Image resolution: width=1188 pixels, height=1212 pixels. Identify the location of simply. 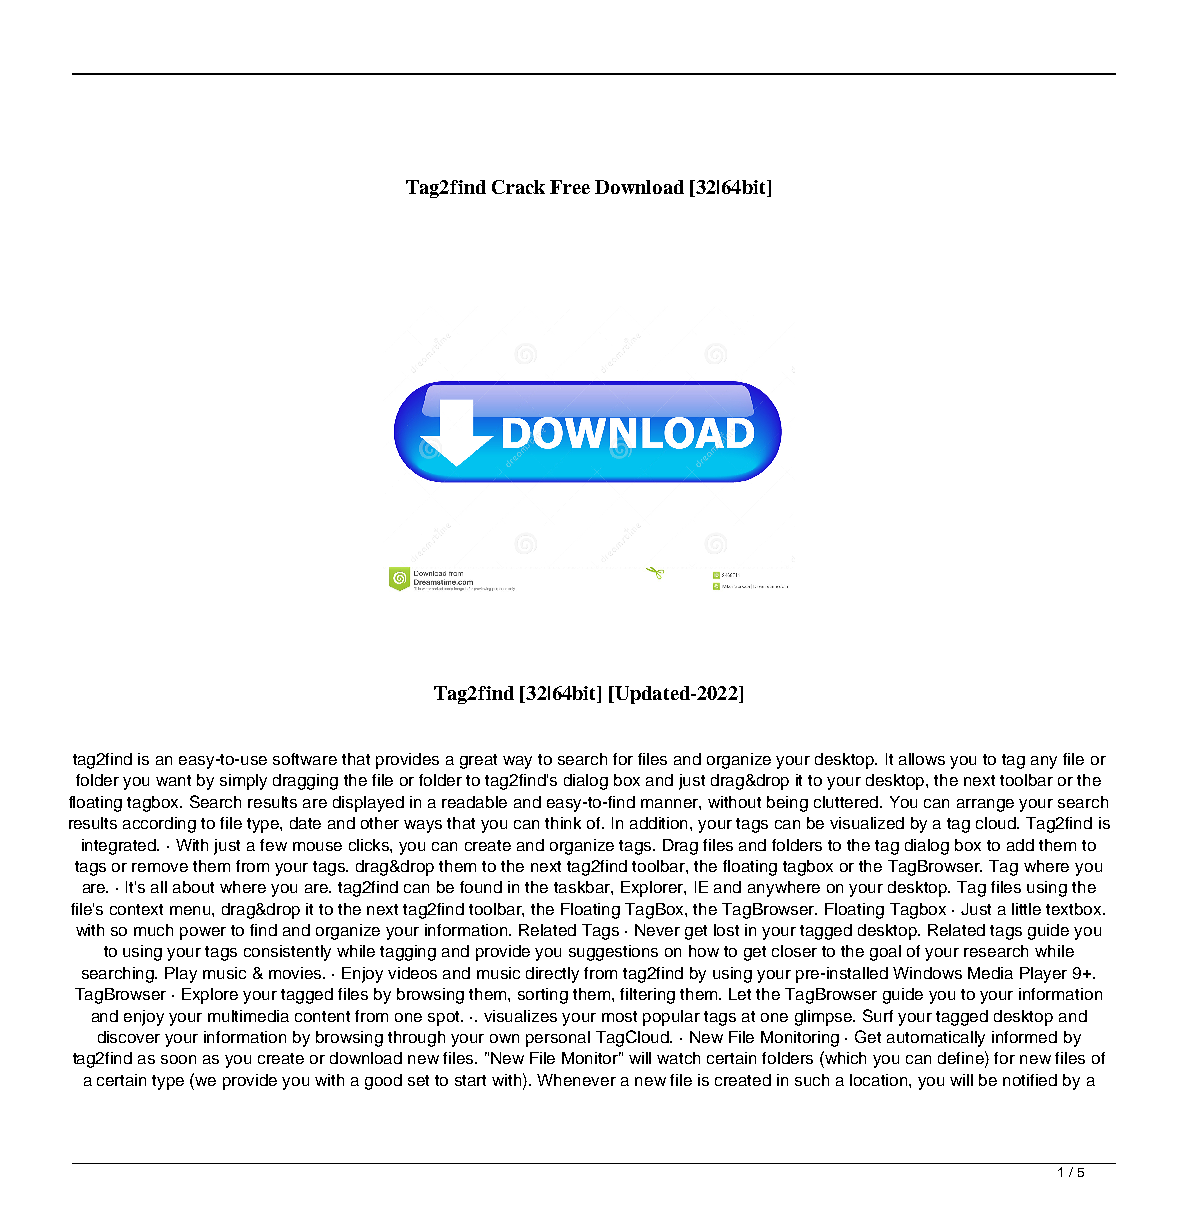
(243, 782).
